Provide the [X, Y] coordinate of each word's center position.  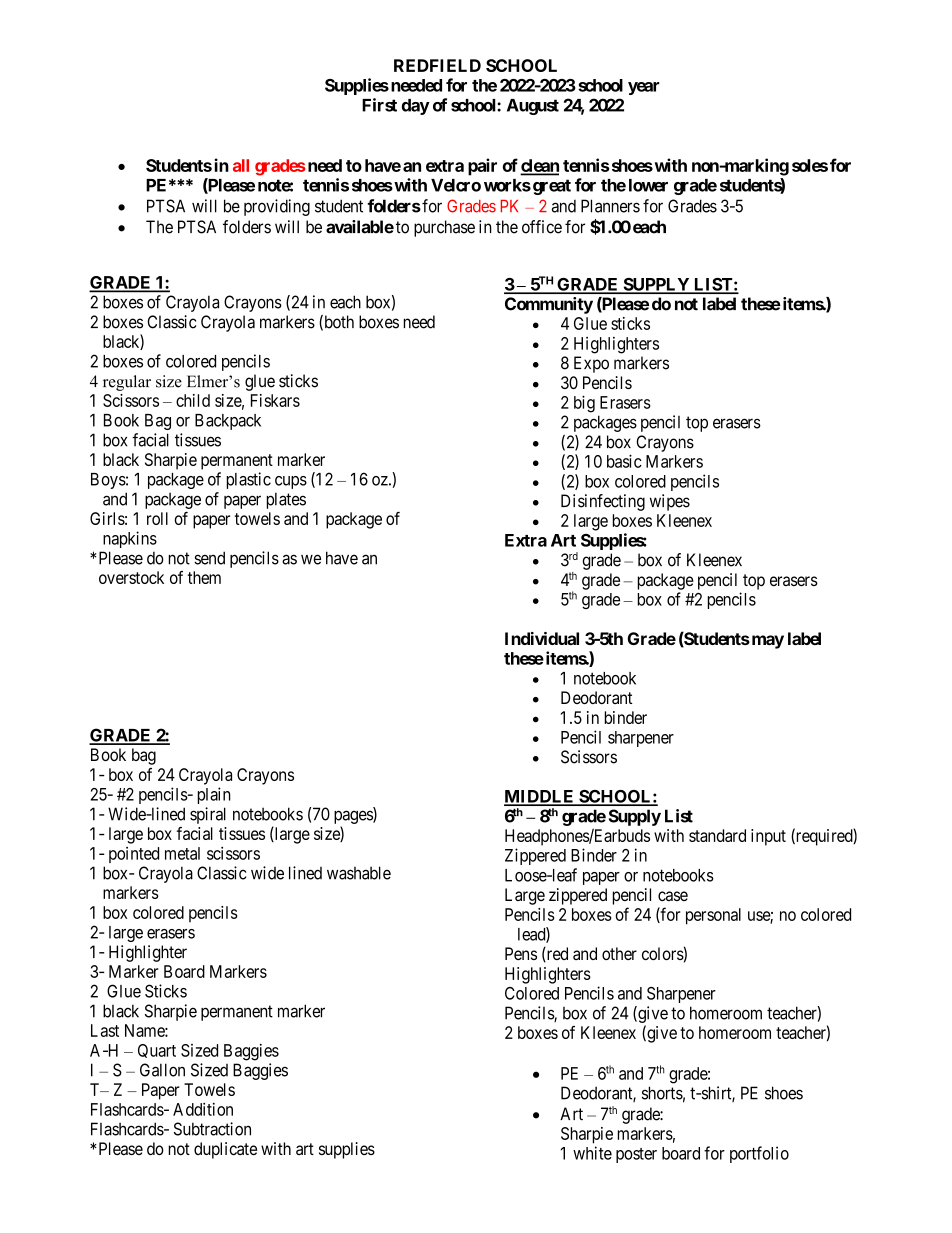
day [416, 107]
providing [277, 207]
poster [636, 1155]
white [592, 1153]
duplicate [225, 1150]
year [643, 88]
